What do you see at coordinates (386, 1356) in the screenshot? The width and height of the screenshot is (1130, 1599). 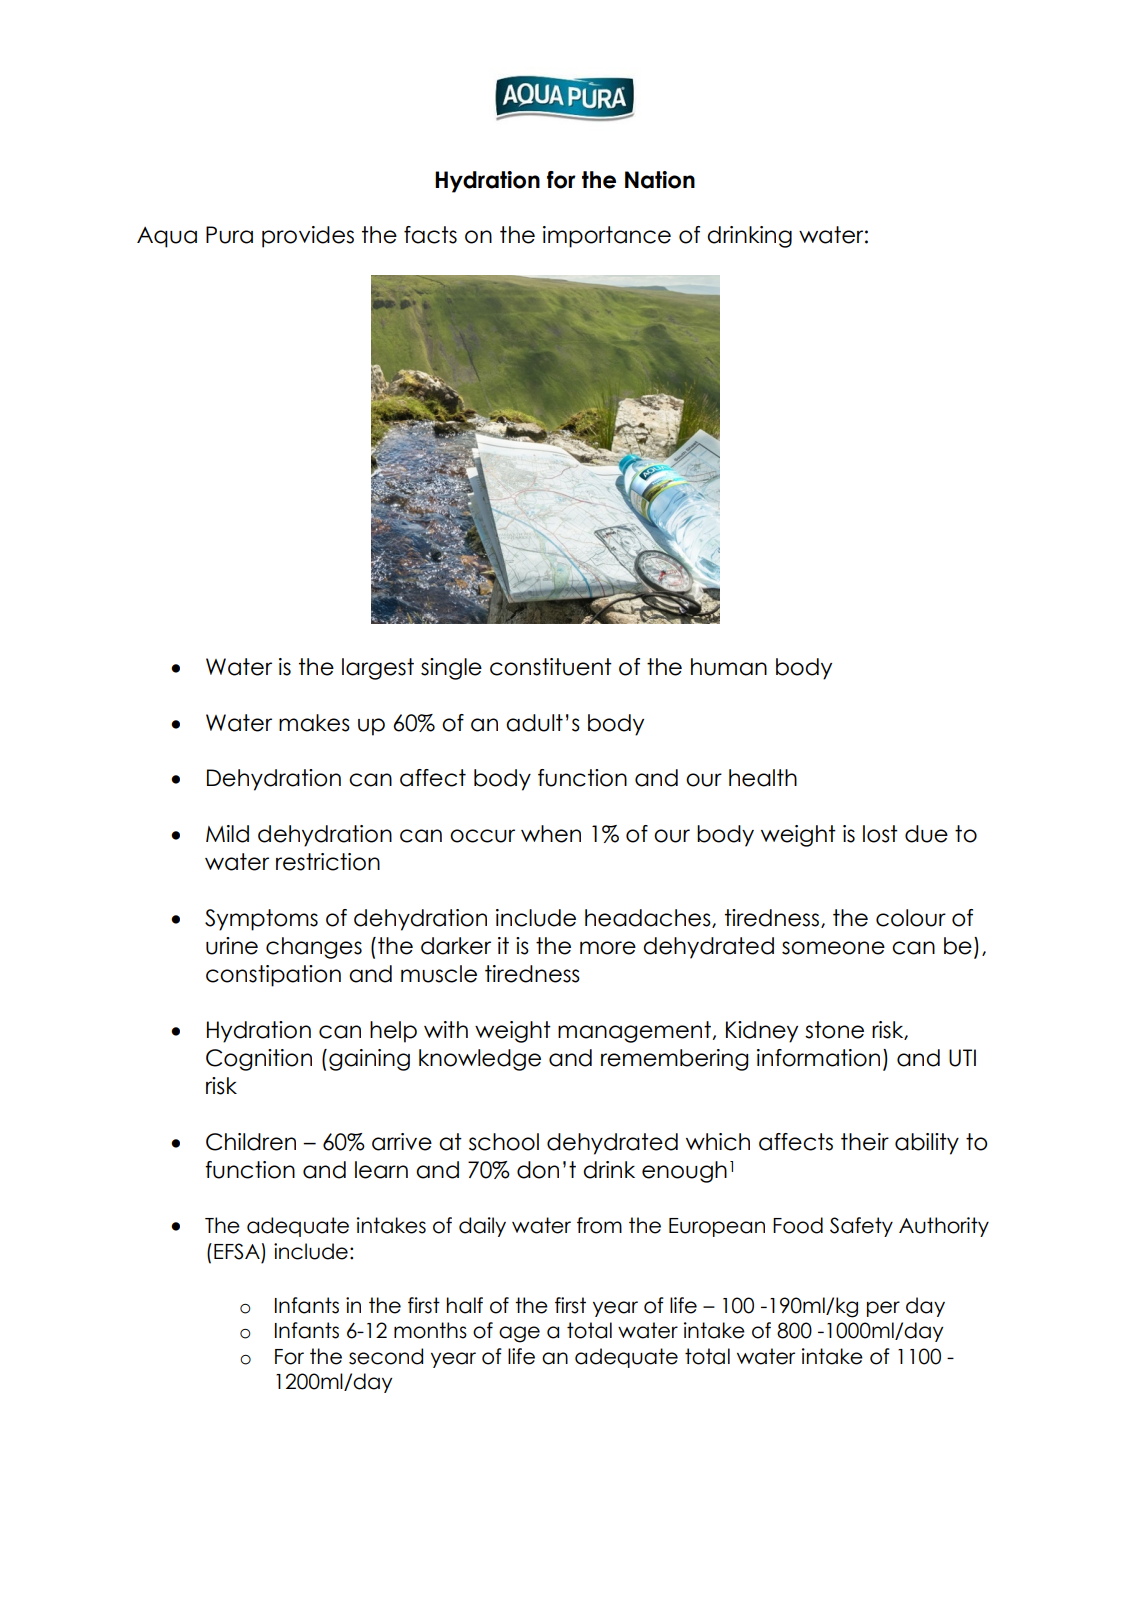 I see `second` at bounding box center [386, 1356].
